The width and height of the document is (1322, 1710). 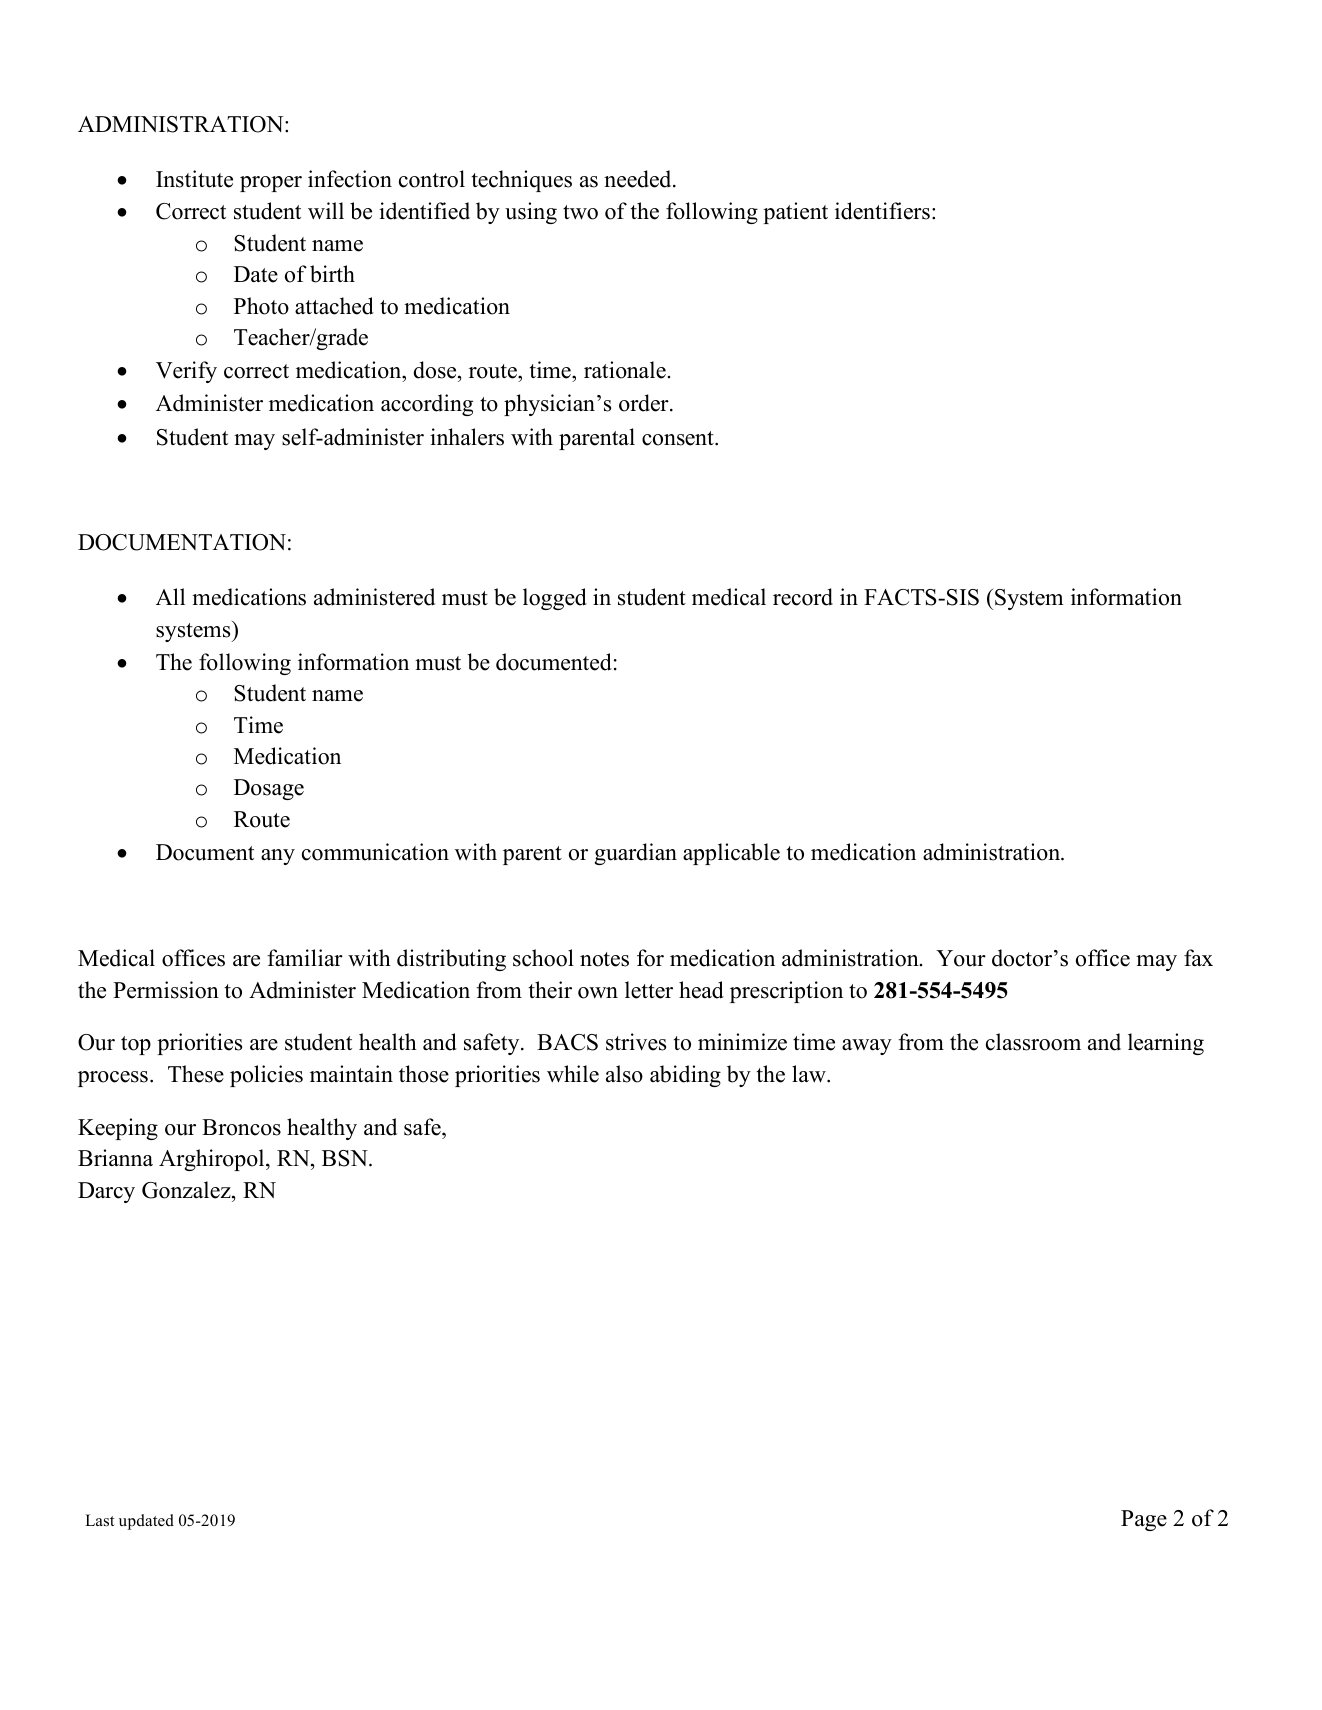 I want to click on Last, so click(x=99, y=1520).
